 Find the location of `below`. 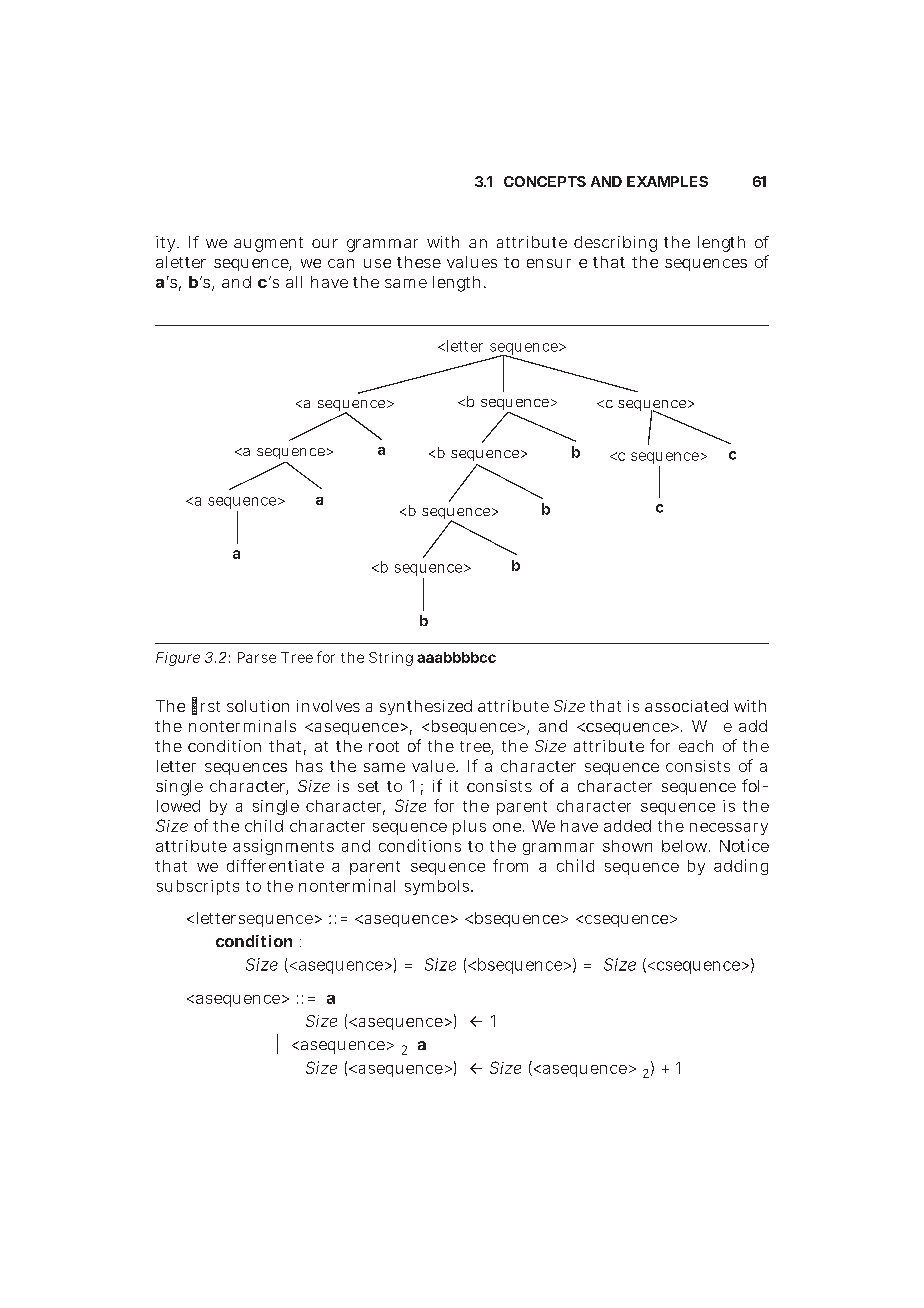

below is located at coordinates (686, 846).
